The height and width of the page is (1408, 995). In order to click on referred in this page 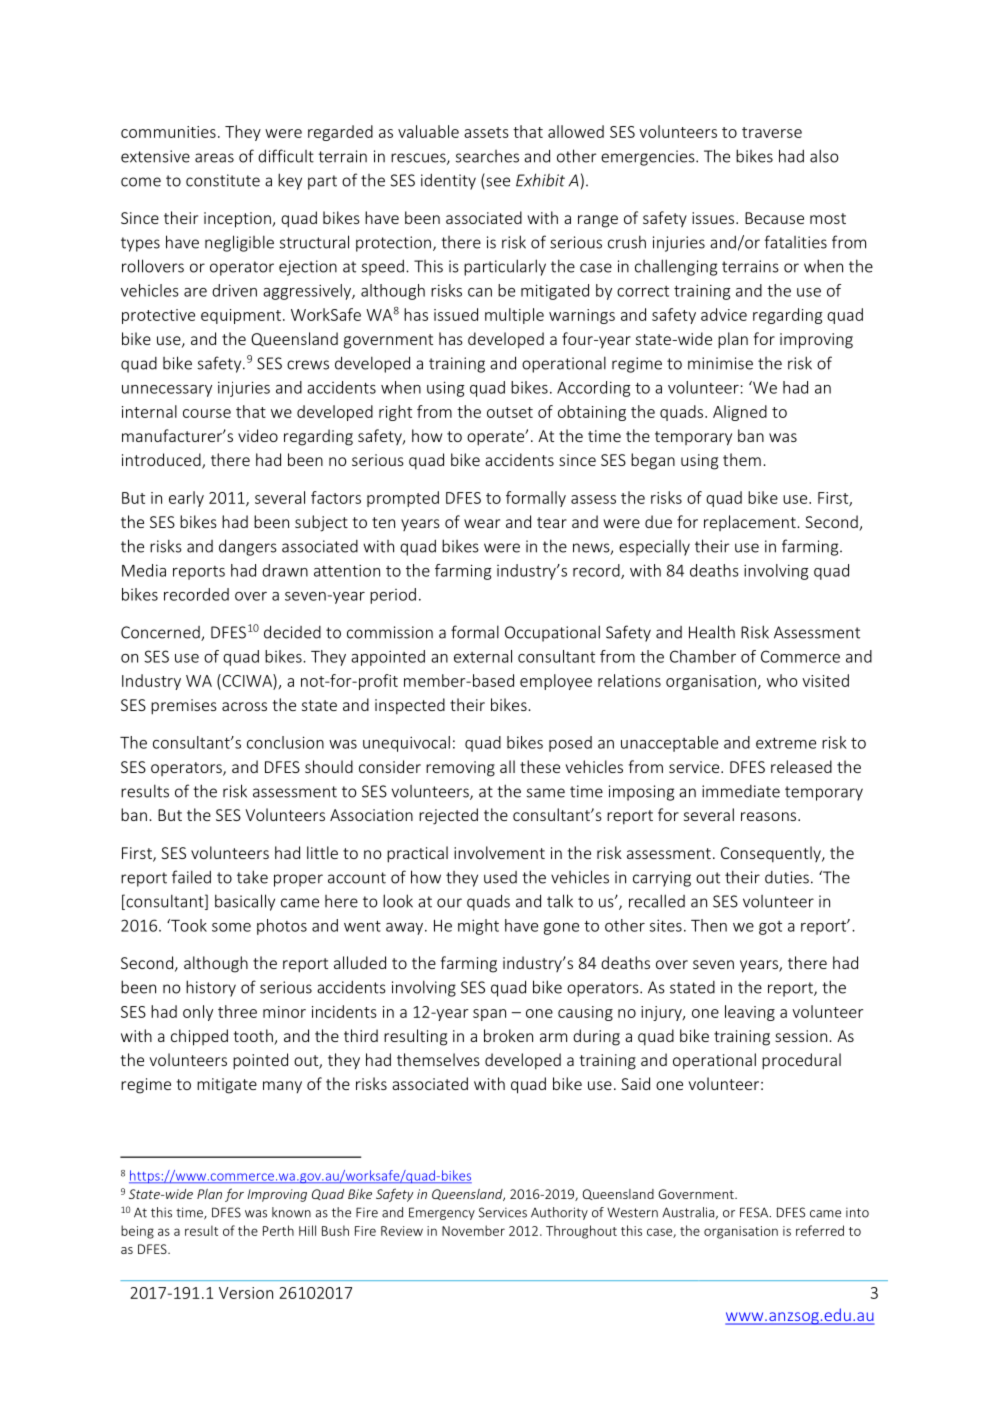, I will do `click(820, 1230)`.
